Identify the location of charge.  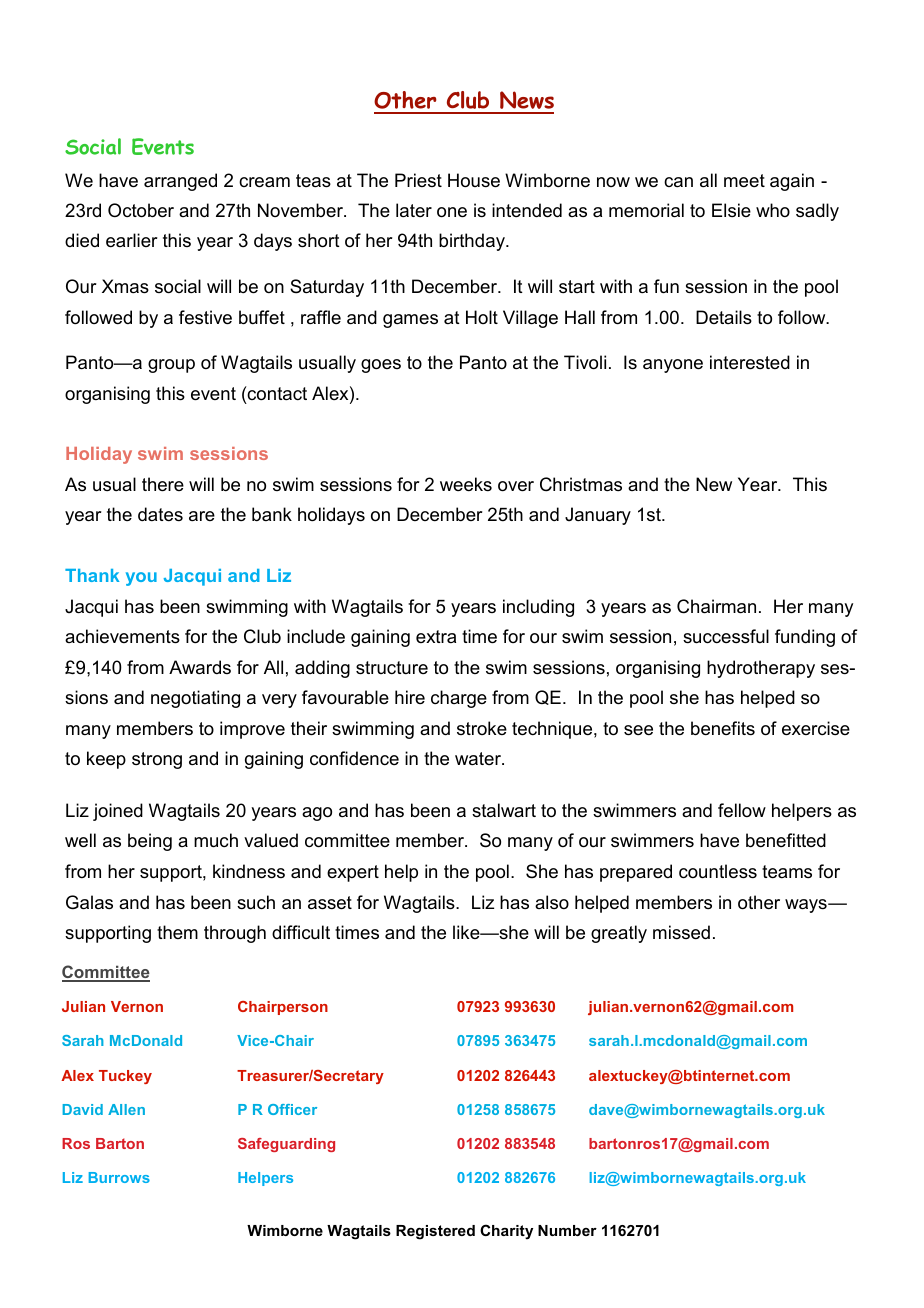
(459, 699).
